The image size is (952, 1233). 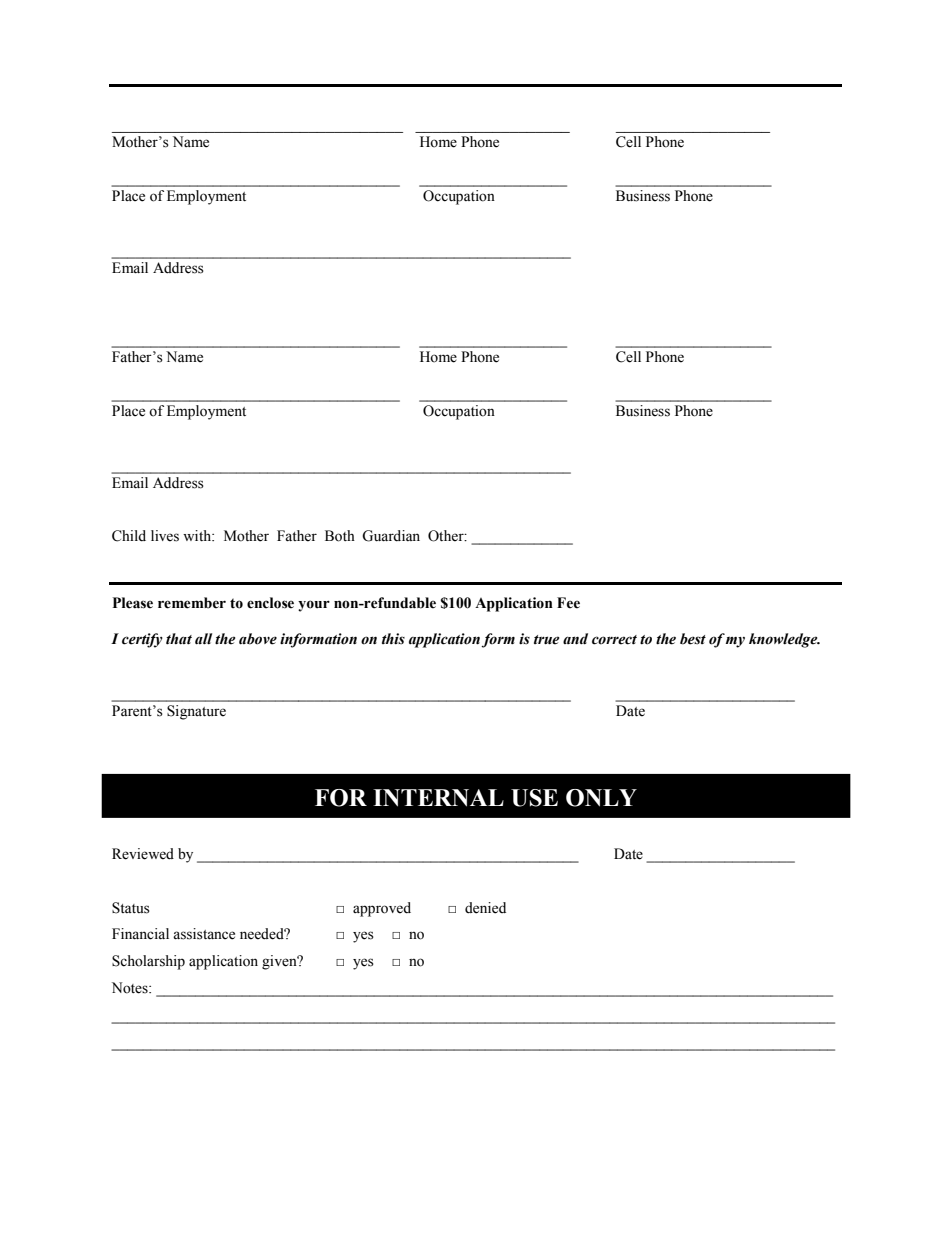 I want to click on best, so click(x=693, y=639).
